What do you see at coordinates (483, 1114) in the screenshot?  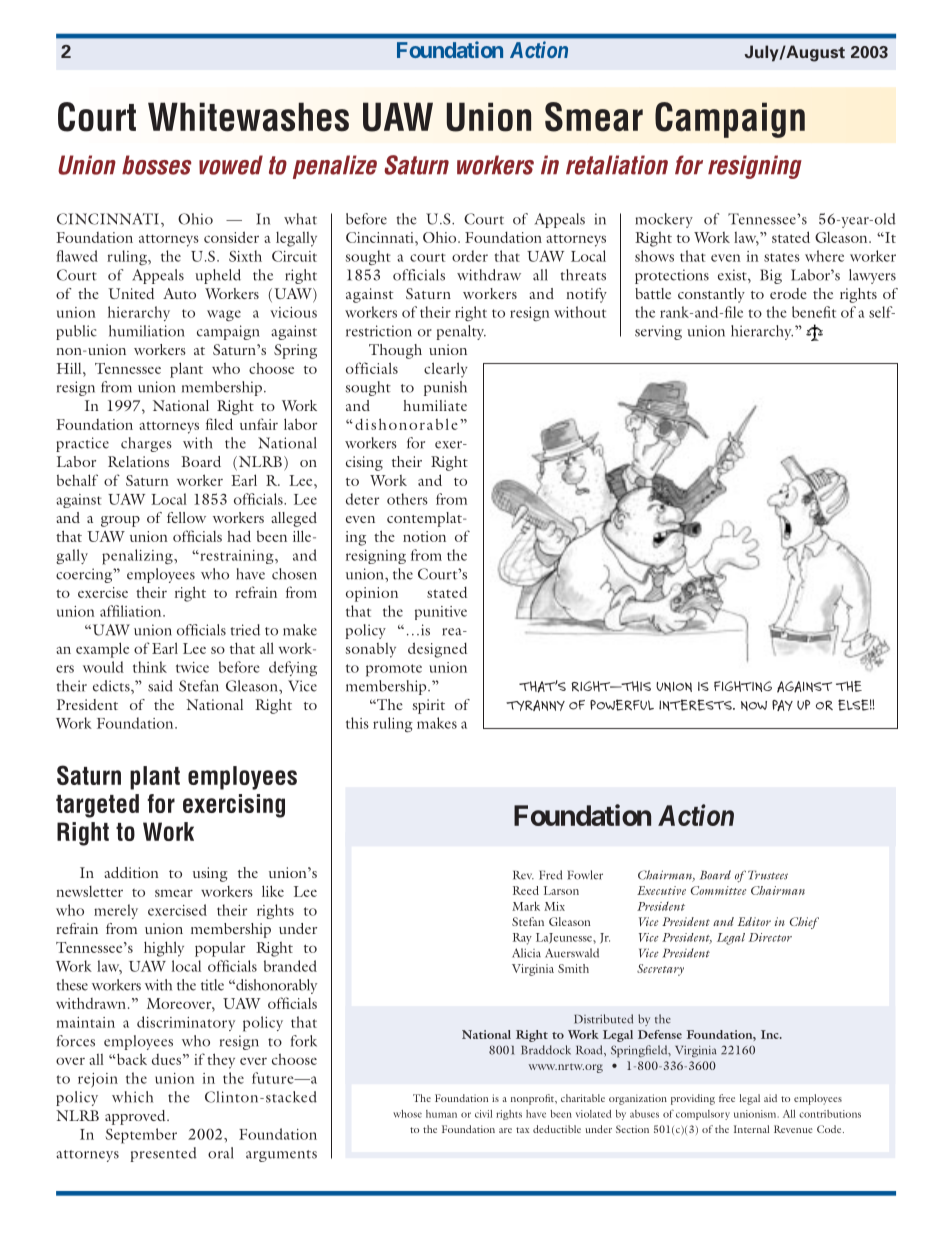 I see `civil` at bounding box center [483, 1114].
